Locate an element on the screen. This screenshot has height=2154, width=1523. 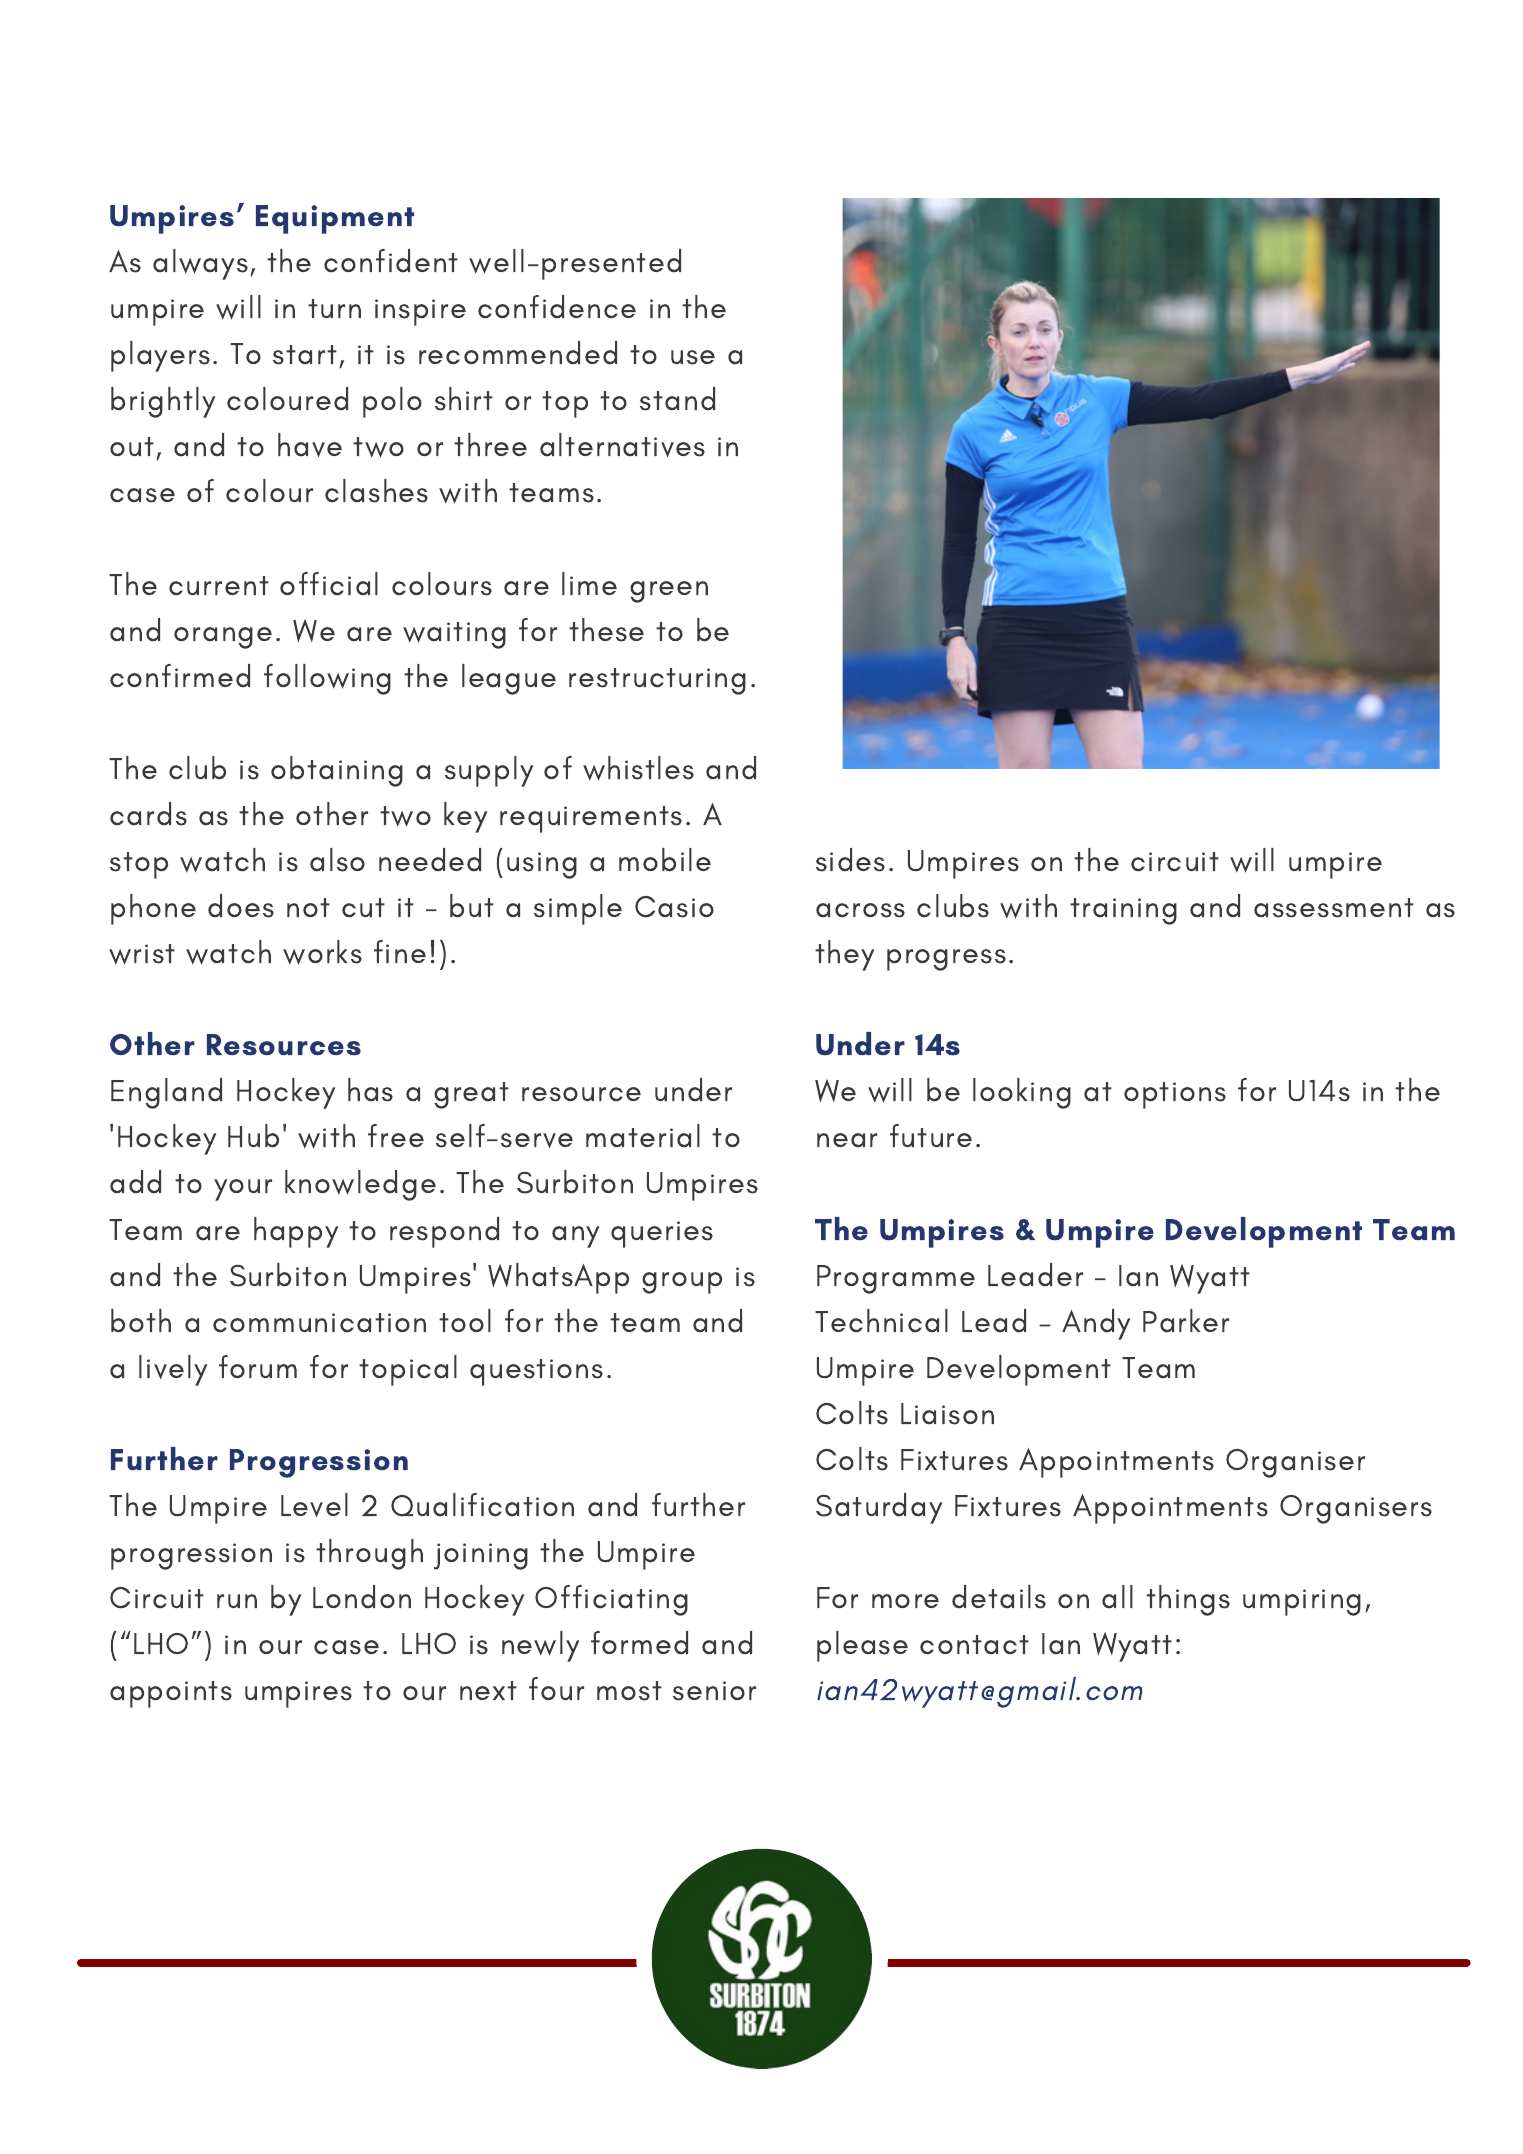
training is located at coordinates (1123, 911).
